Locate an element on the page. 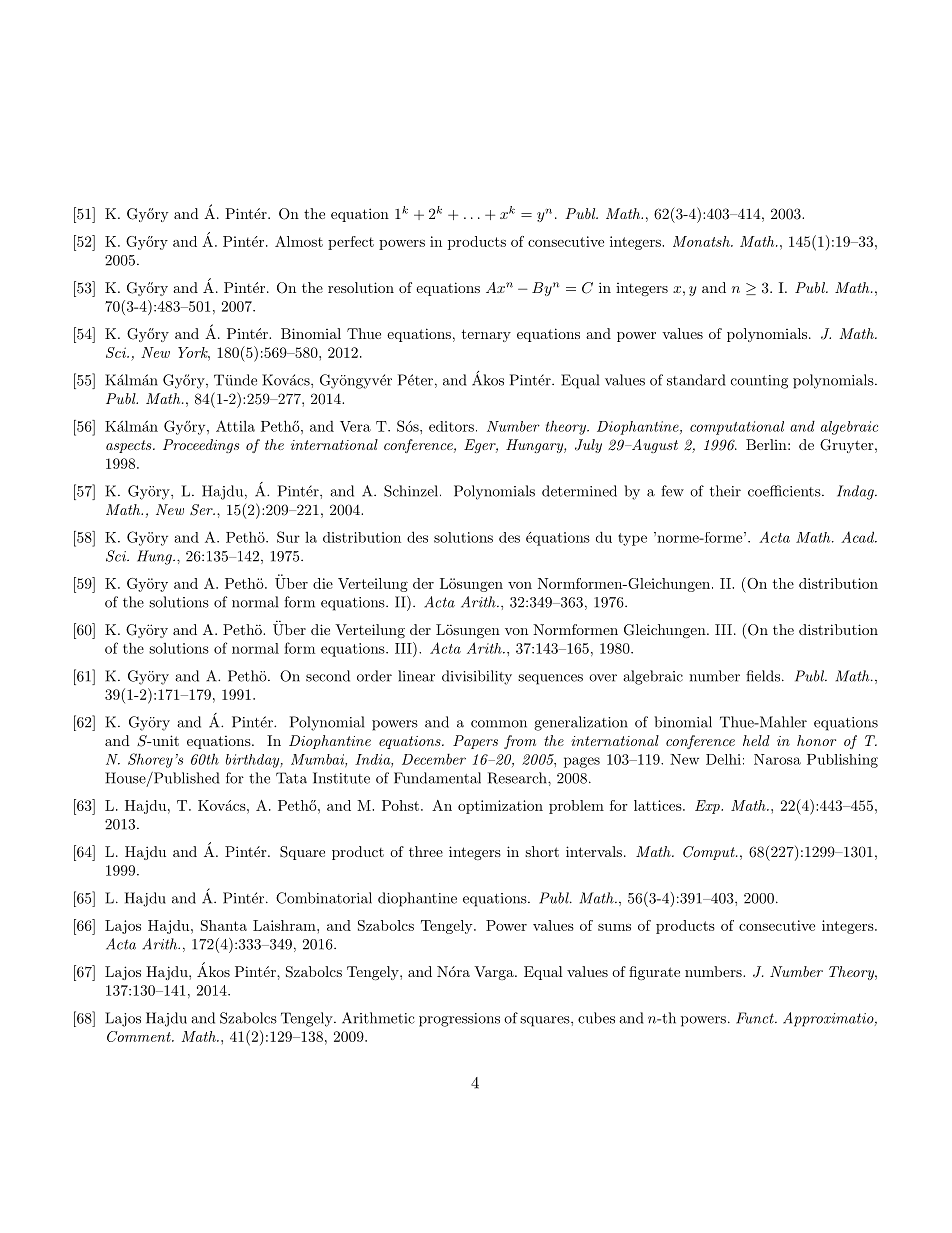 This document has width=952, height=1233. ternary is located at coordinates (486, 335).
